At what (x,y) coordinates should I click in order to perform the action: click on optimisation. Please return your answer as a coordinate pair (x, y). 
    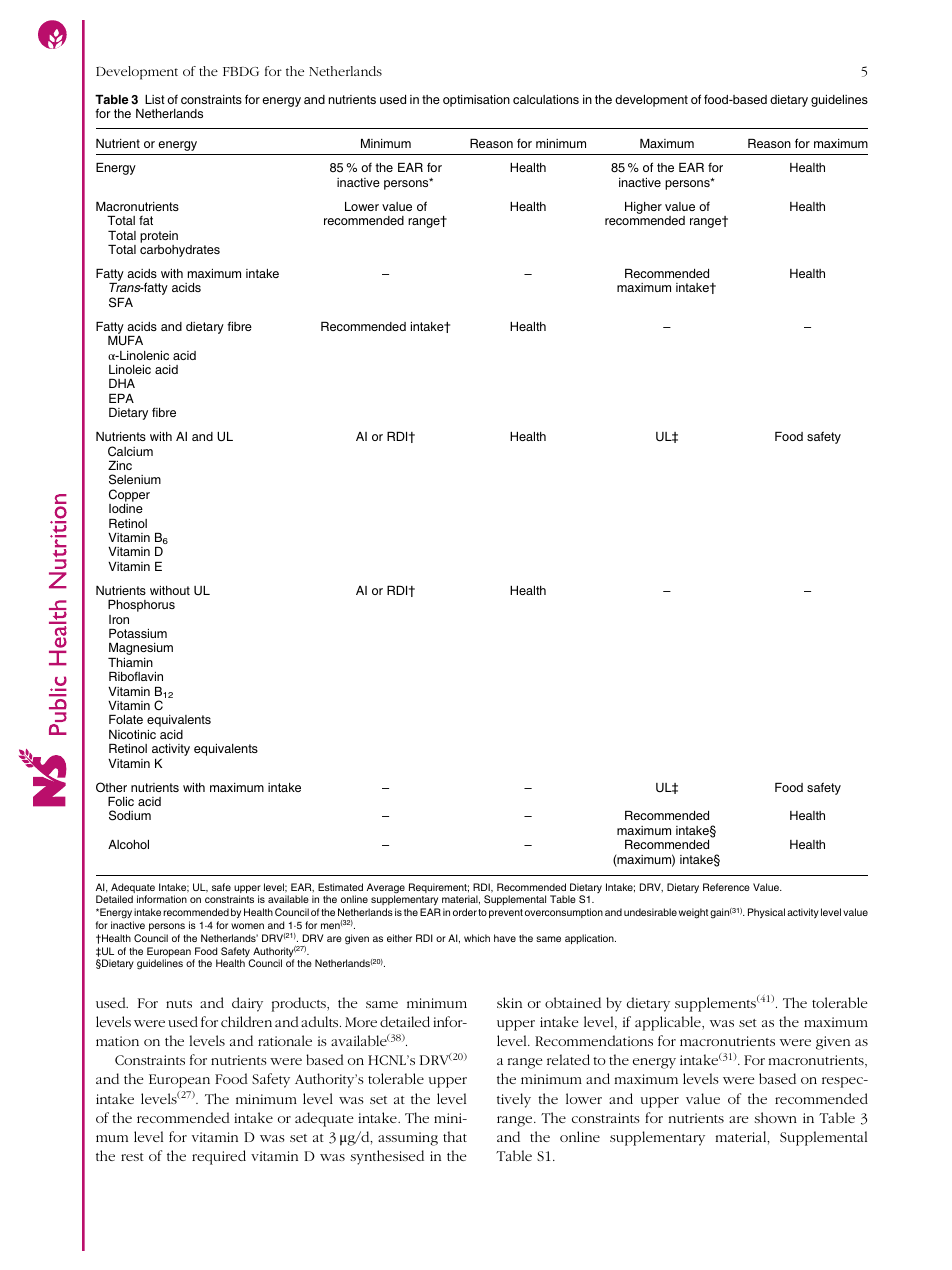
    Looking at the image, I should click on (476, 101).
